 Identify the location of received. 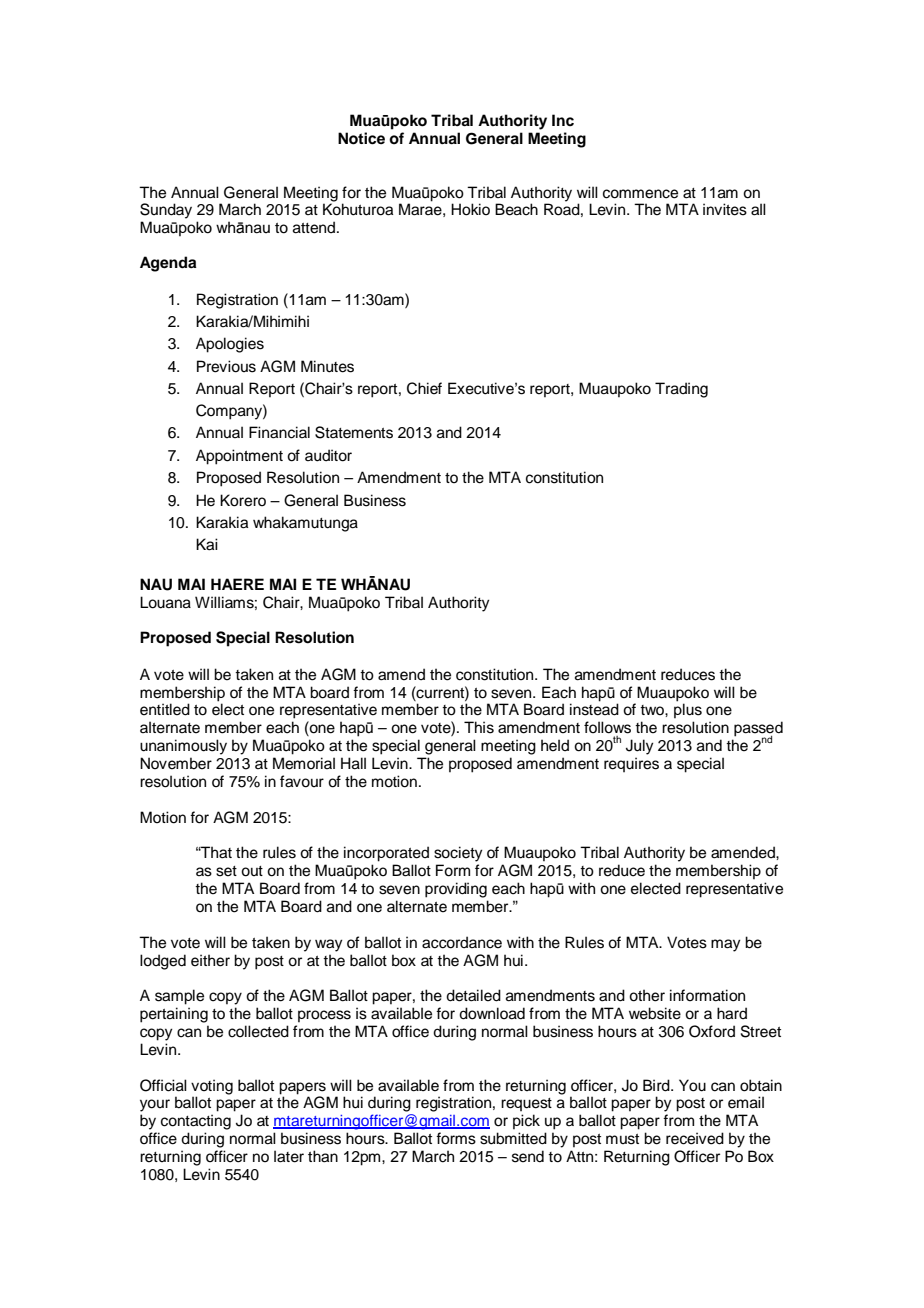
(695, 1138).
